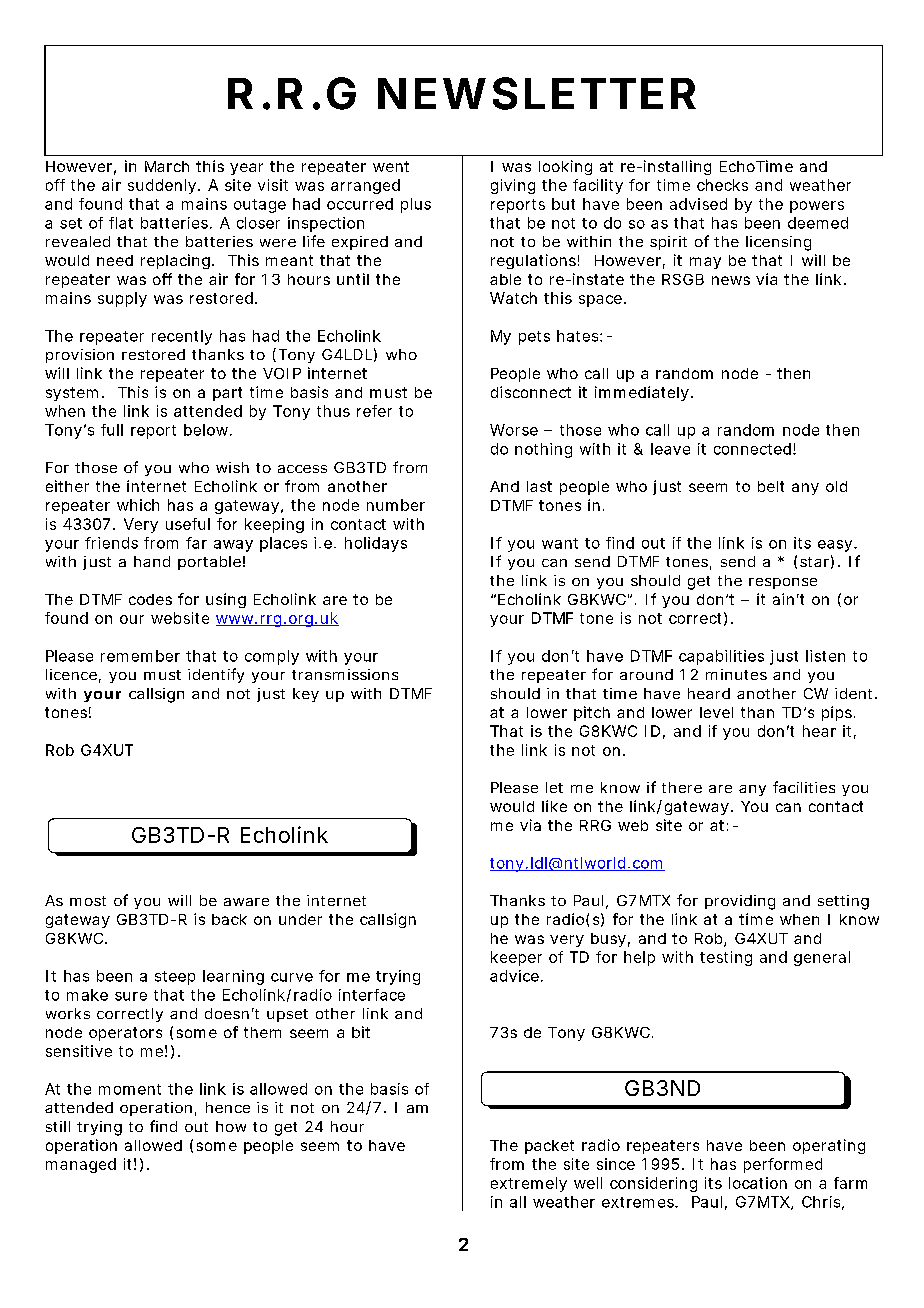 This document has width=924, height=1308. I want to click on plus, so click(416, 205).
